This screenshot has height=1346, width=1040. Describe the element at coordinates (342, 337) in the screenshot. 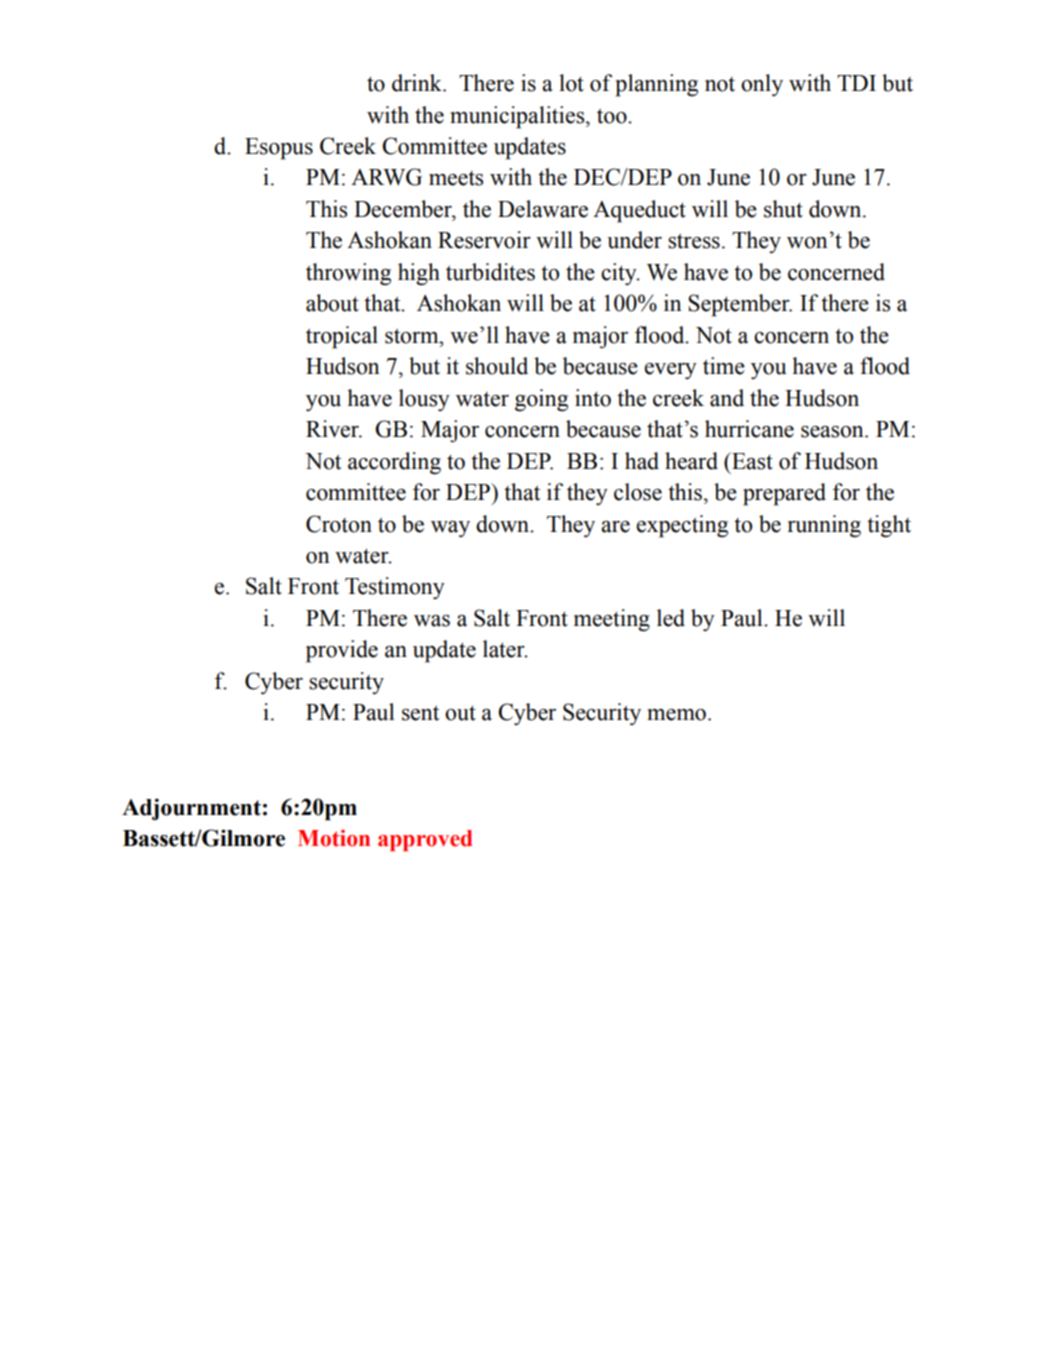

I see `tropical` at that location.
